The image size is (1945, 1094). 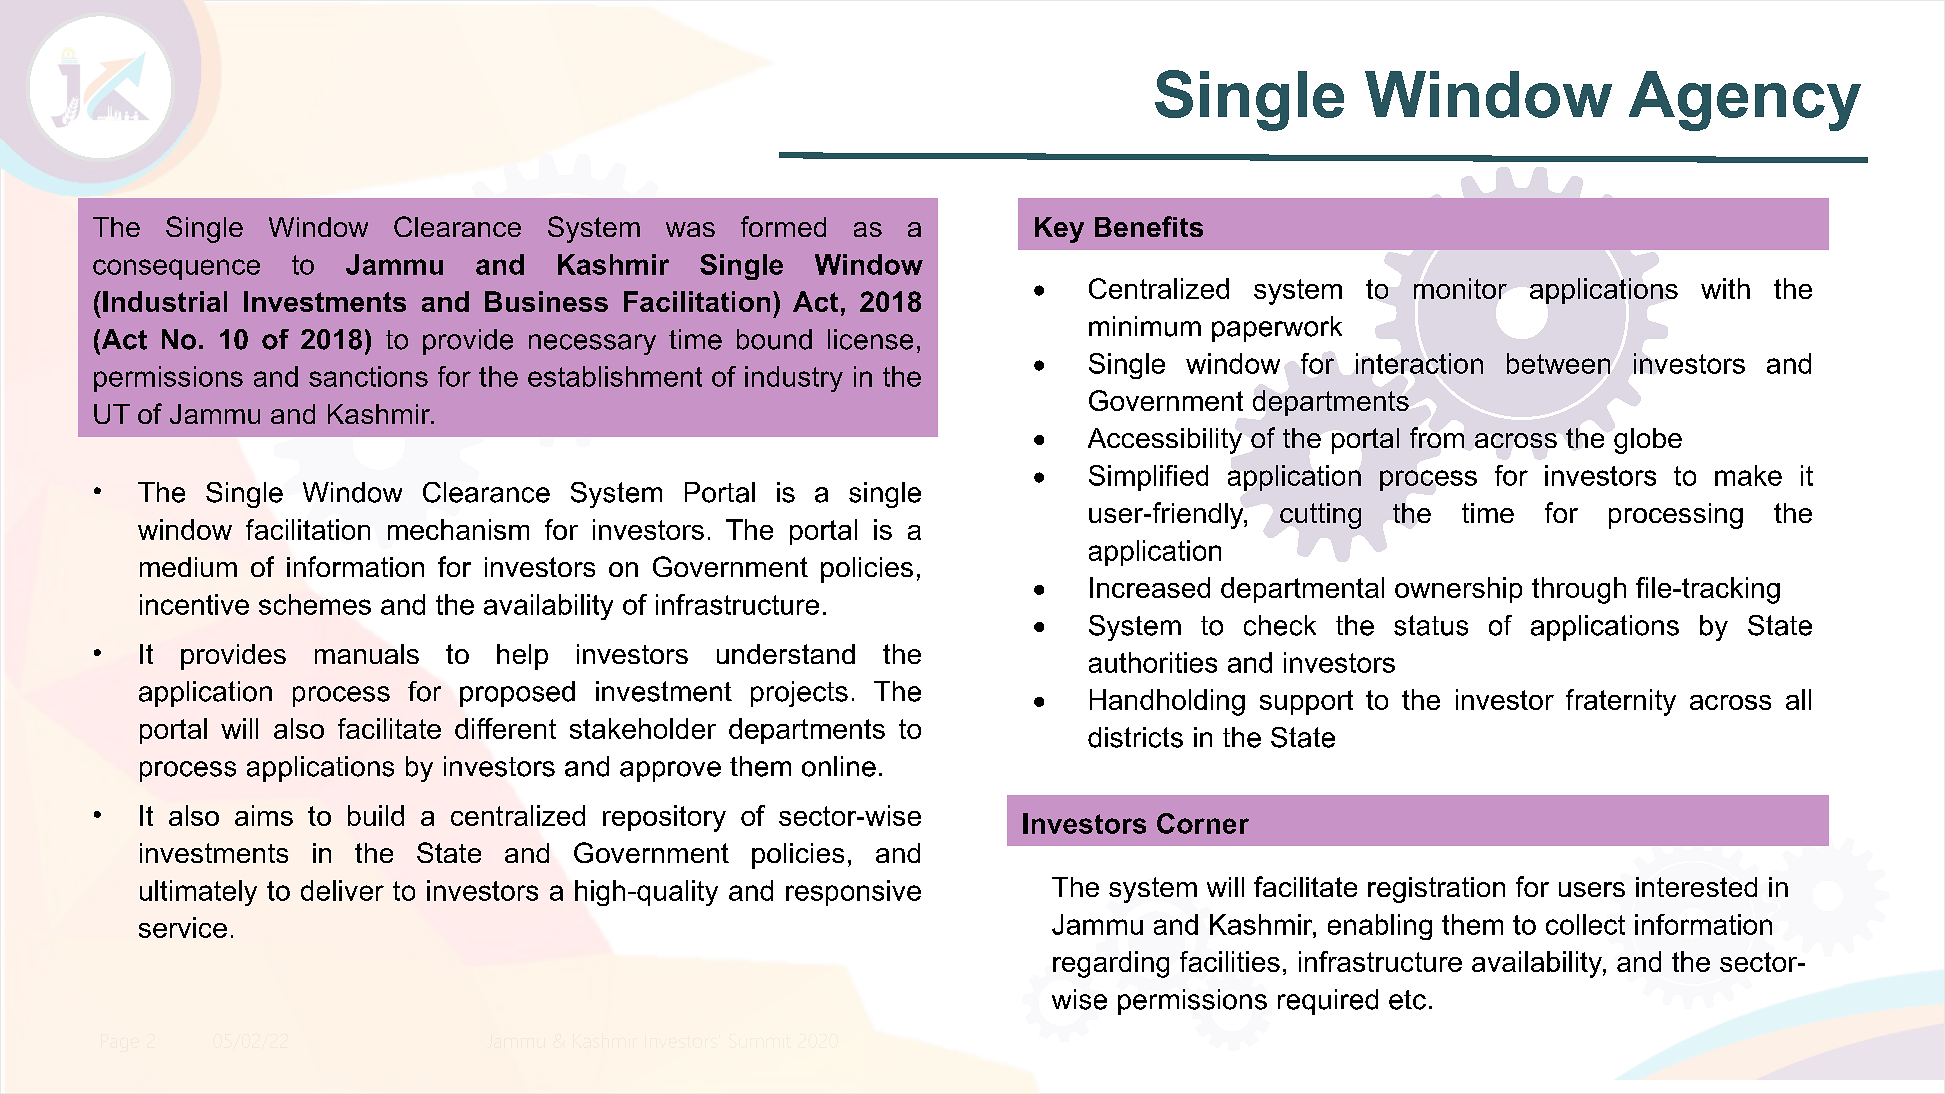 I want to click on through, so click(x=1579, y=590).
